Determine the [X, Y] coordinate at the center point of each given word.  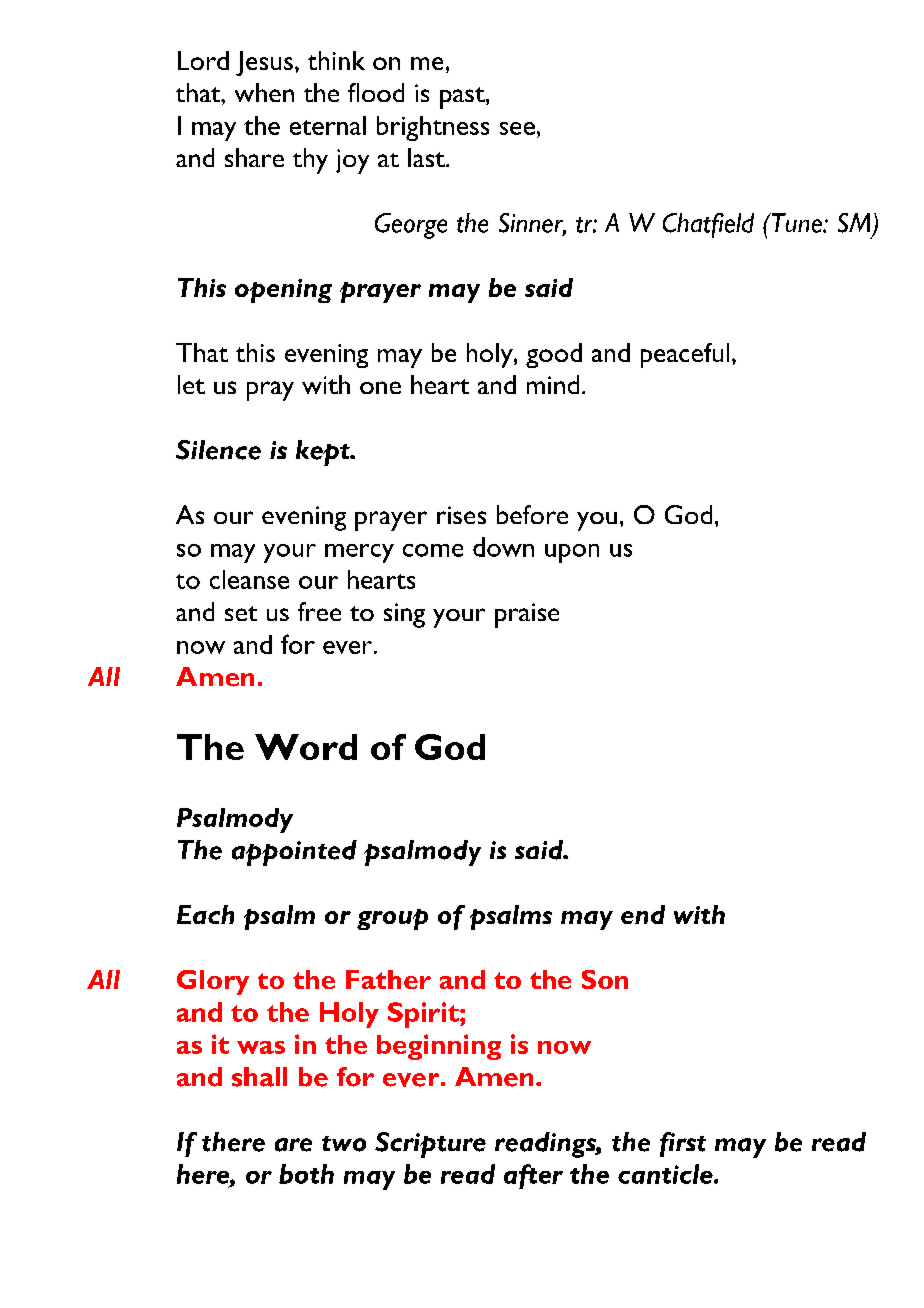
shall [259, 1077]
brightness [433, 128]
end [643, 914]
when [264, 92]
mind [553, 384]
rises [461, 515]
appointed [294, 853]
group [392, 919]
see [517, 128]
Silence [218, 450]
